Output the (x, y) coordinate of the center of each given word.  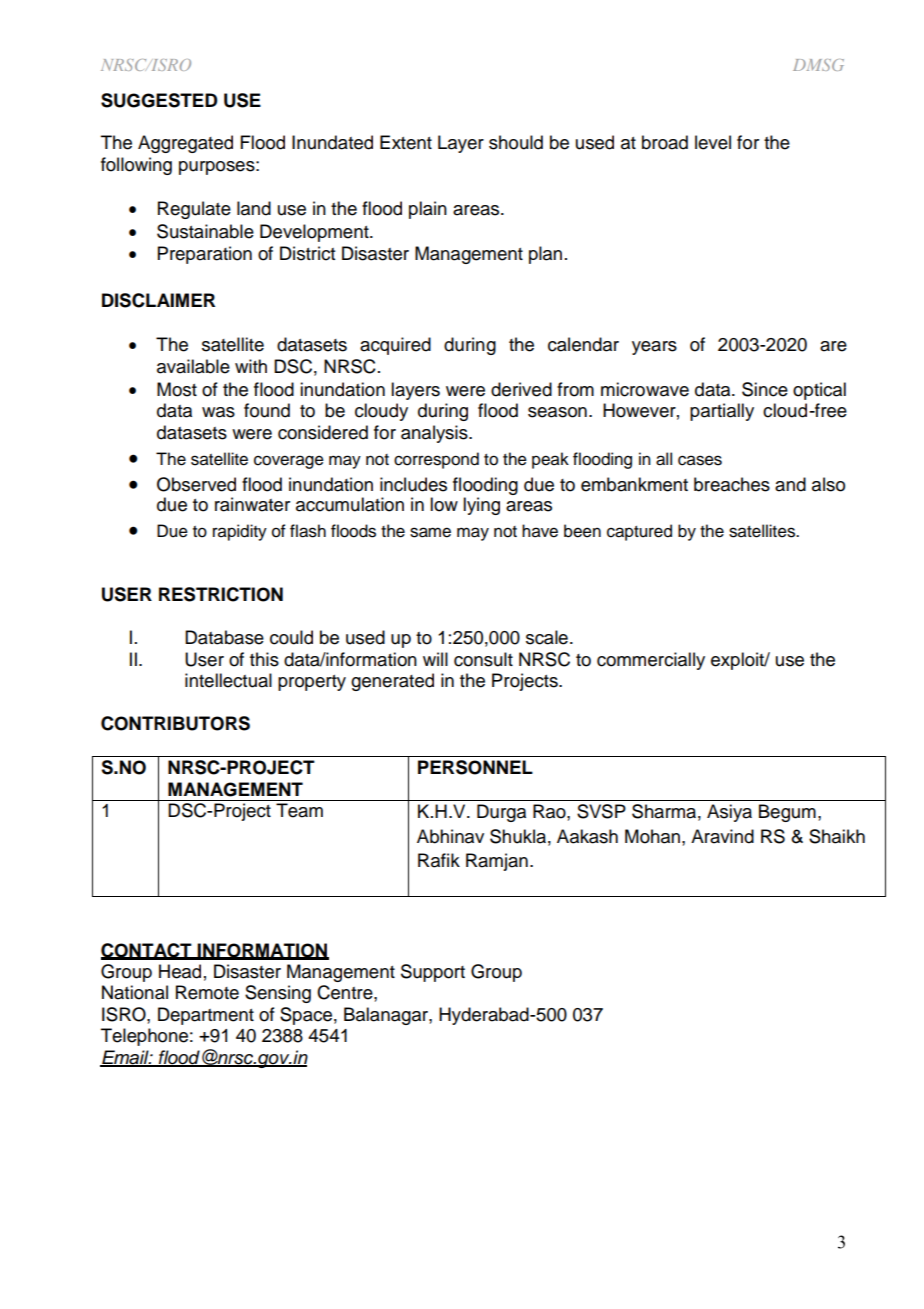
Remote (207, 992)
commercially (651, 661)
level (713, 142)
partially (722, 412)
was (218, 412)
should (516, 142)
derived (521, 389)
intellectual (228, 680)
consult (483, 659)
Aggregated (185, 144)
